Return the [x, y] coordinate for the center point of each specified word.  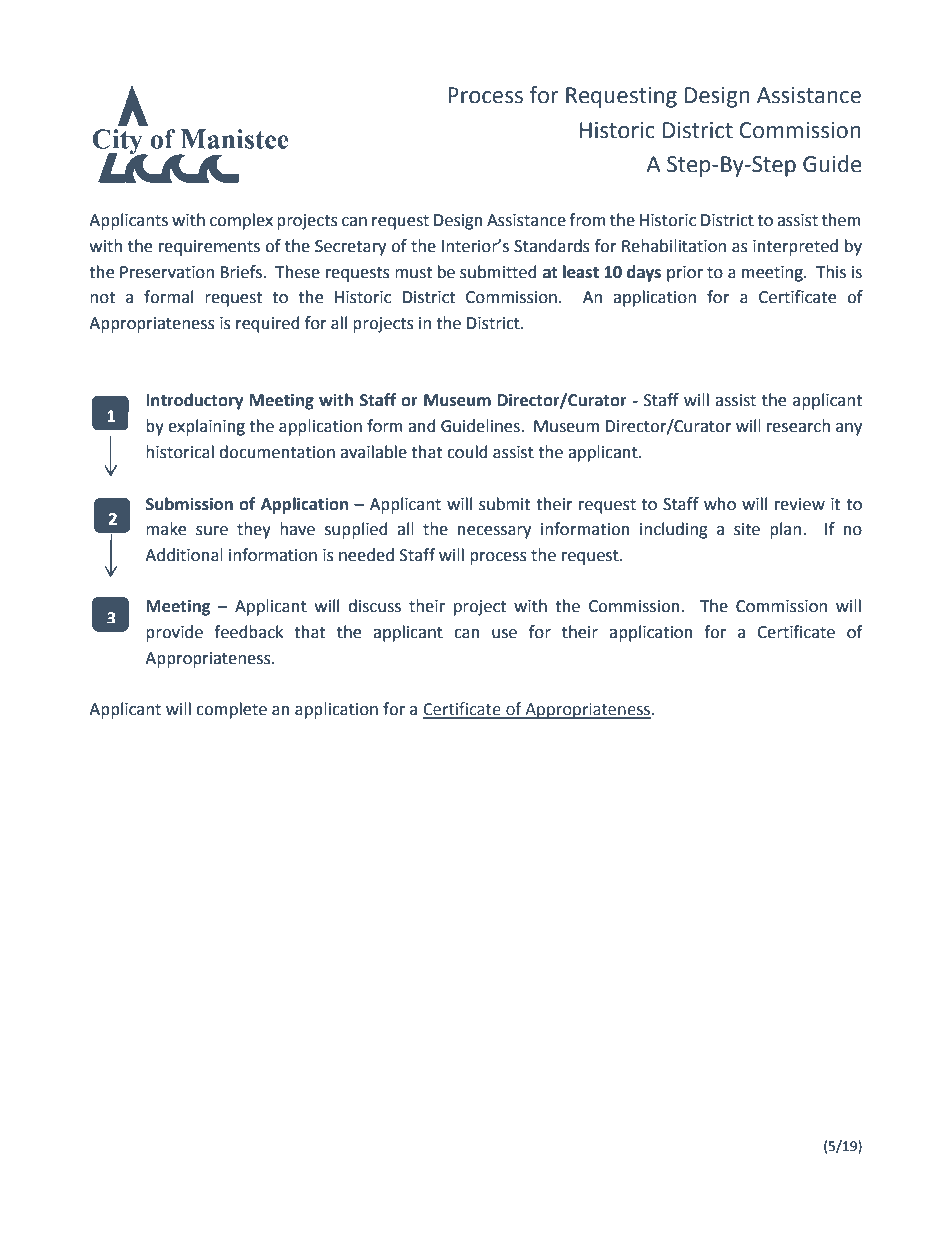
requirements [209, 248]
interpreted [795, 247]
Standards [552, 246]
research [798, 426]
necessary [494, 532]
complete [231, 710]
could [467, 452]
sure [212, 531]
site [747, 529]
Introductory [194, 401]
